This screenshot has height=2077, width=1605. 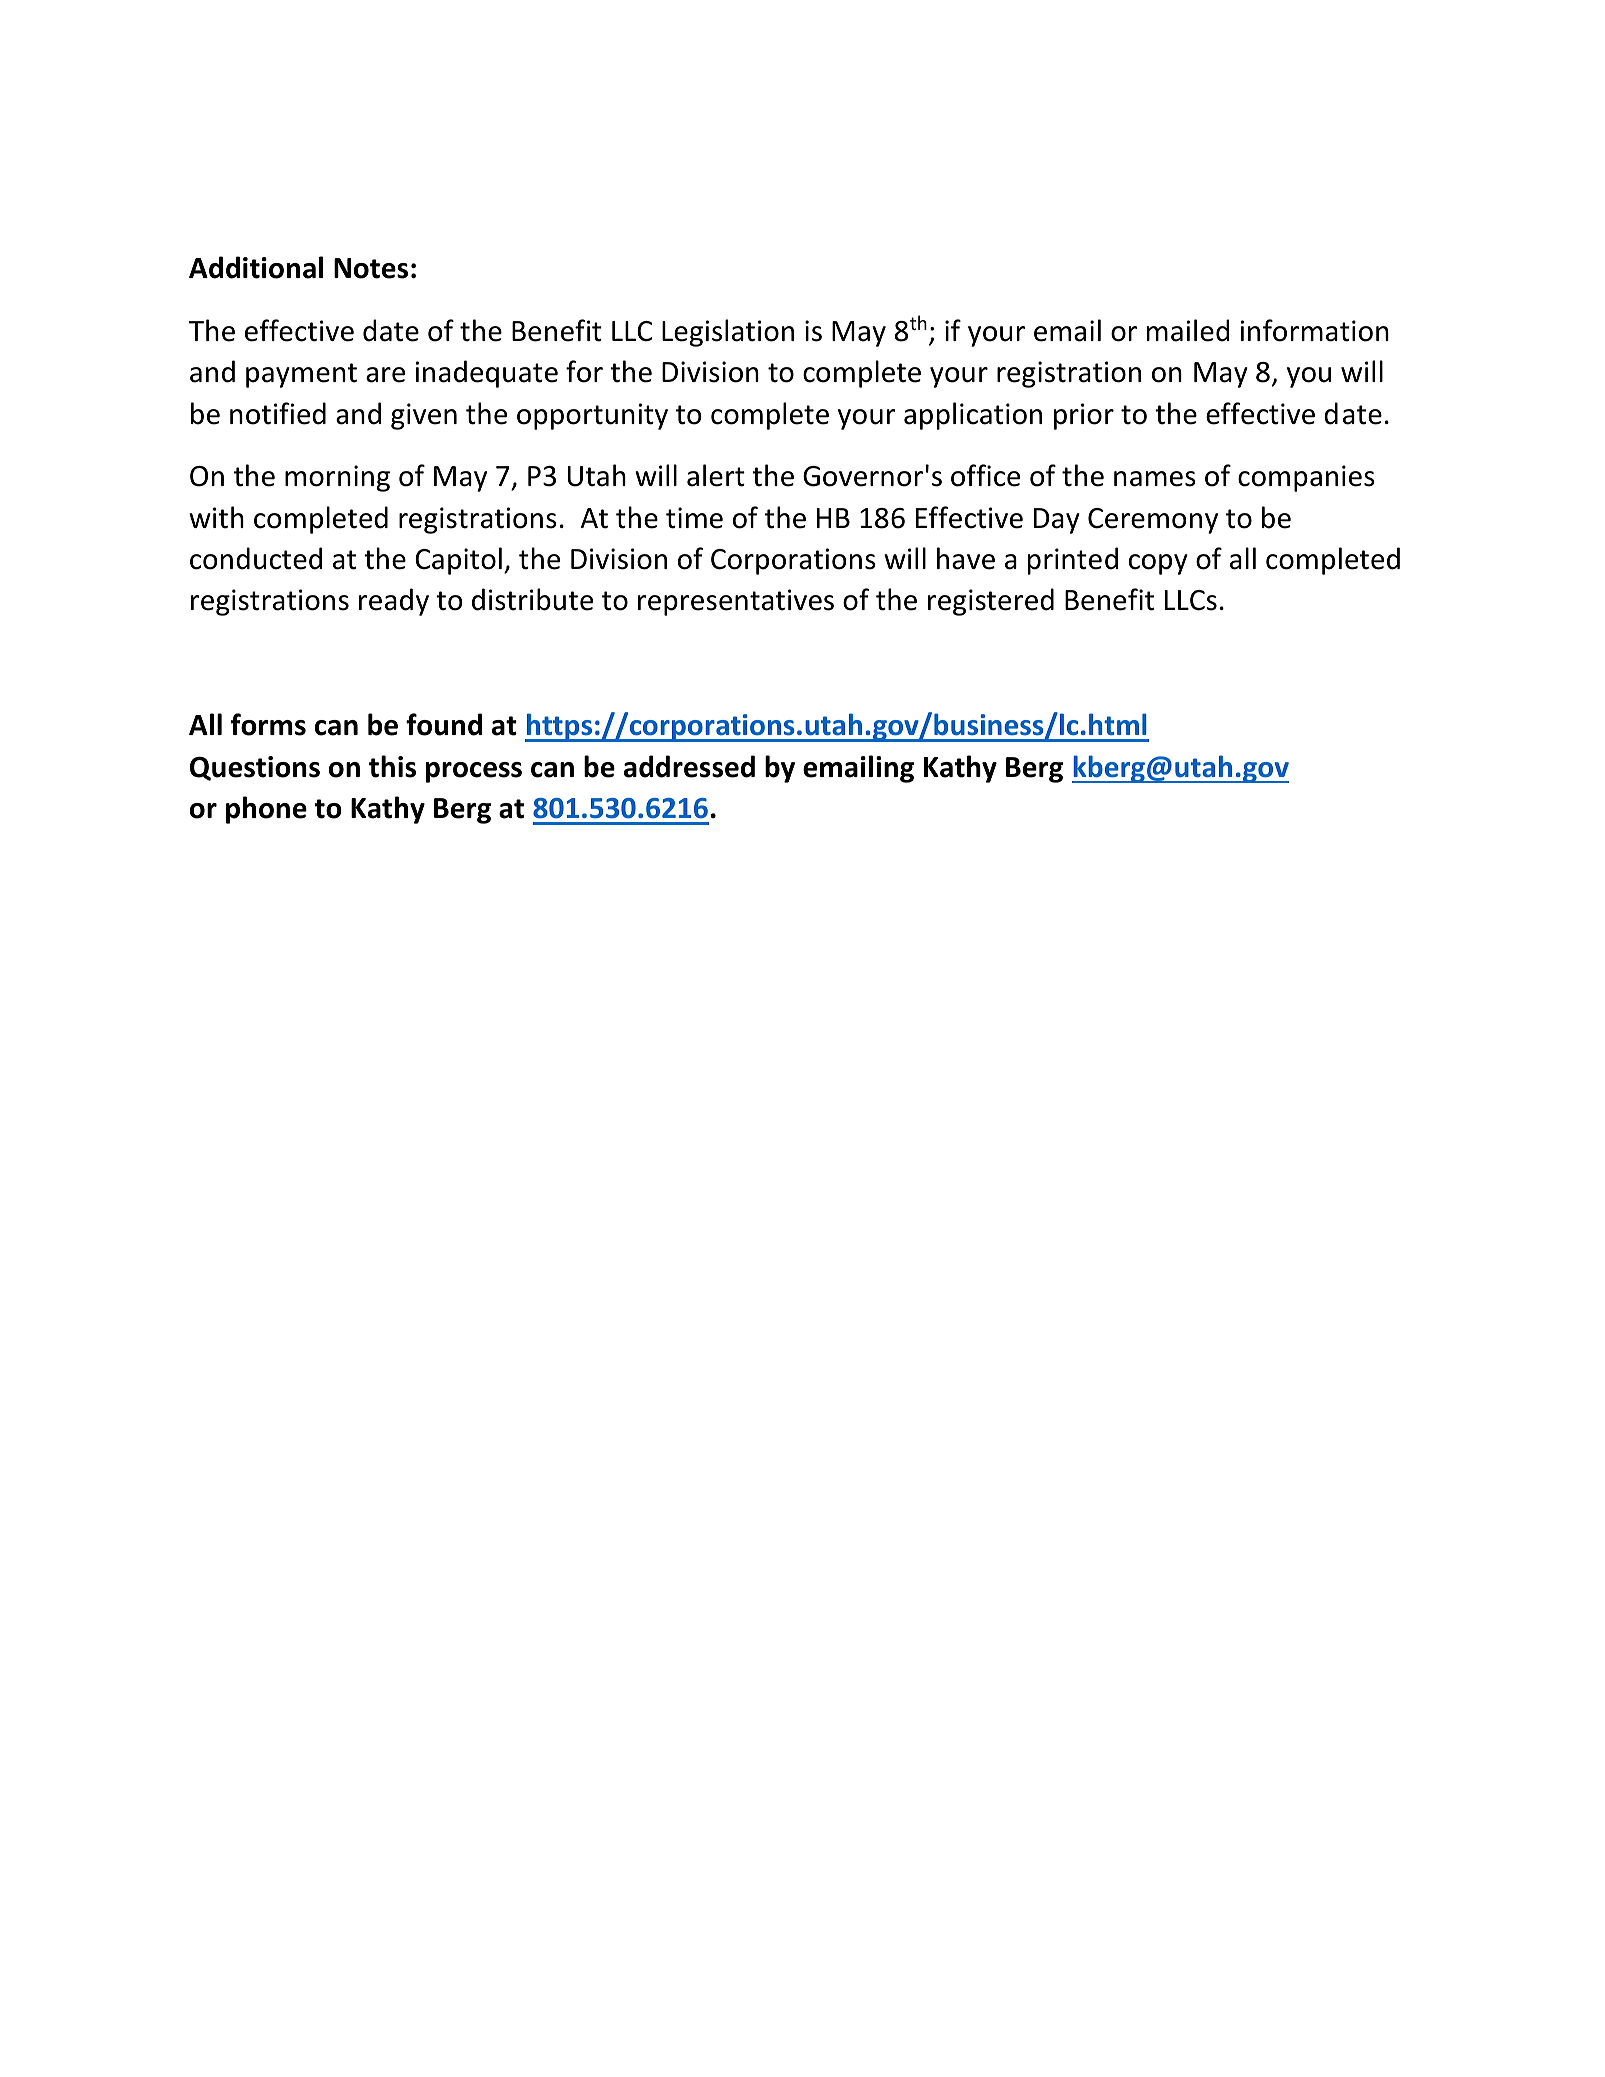 I want to click on prior, so click(x=1084, y=416).
